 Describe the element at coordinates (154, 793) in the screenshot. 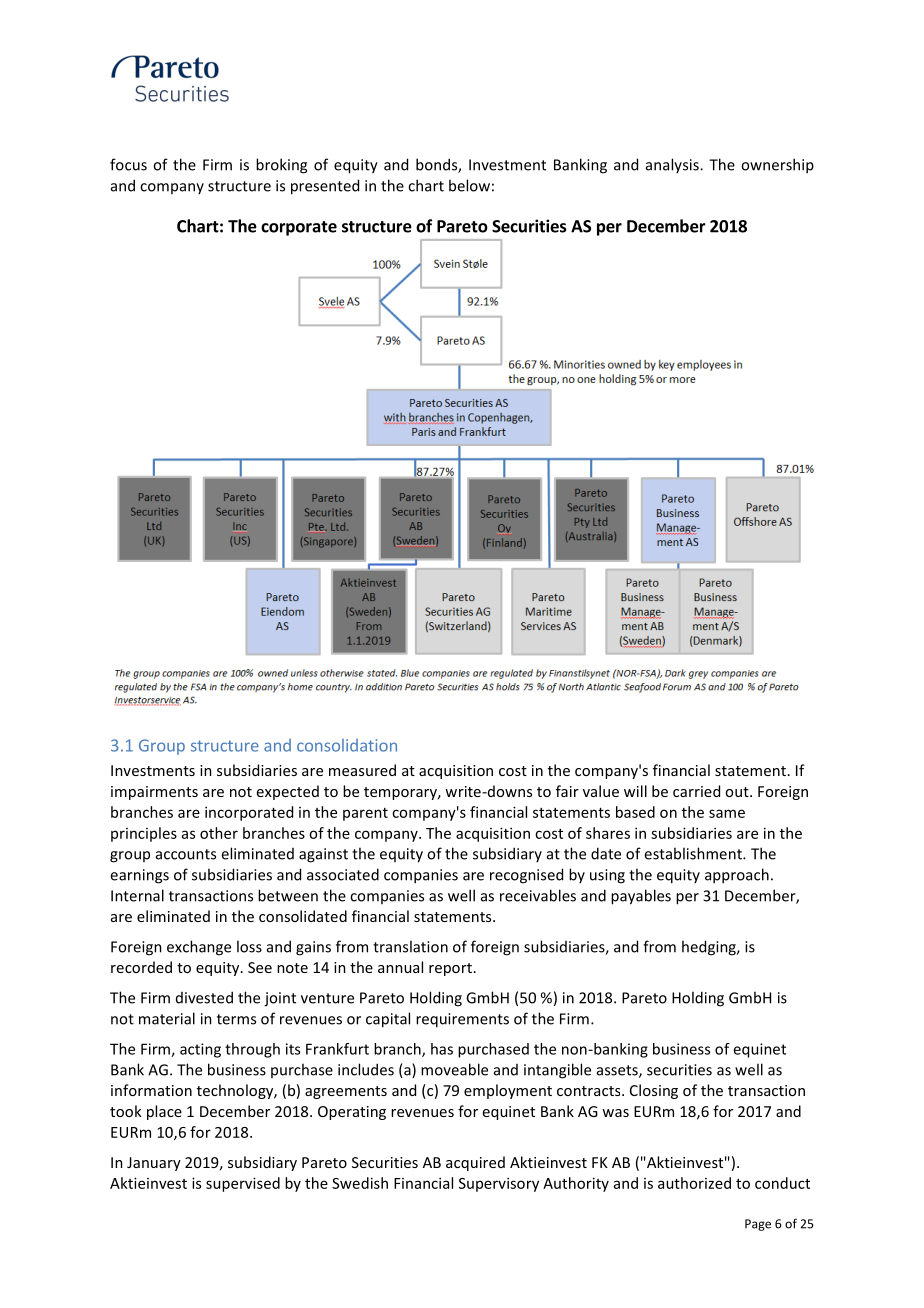

I see `impairments` at that location.
